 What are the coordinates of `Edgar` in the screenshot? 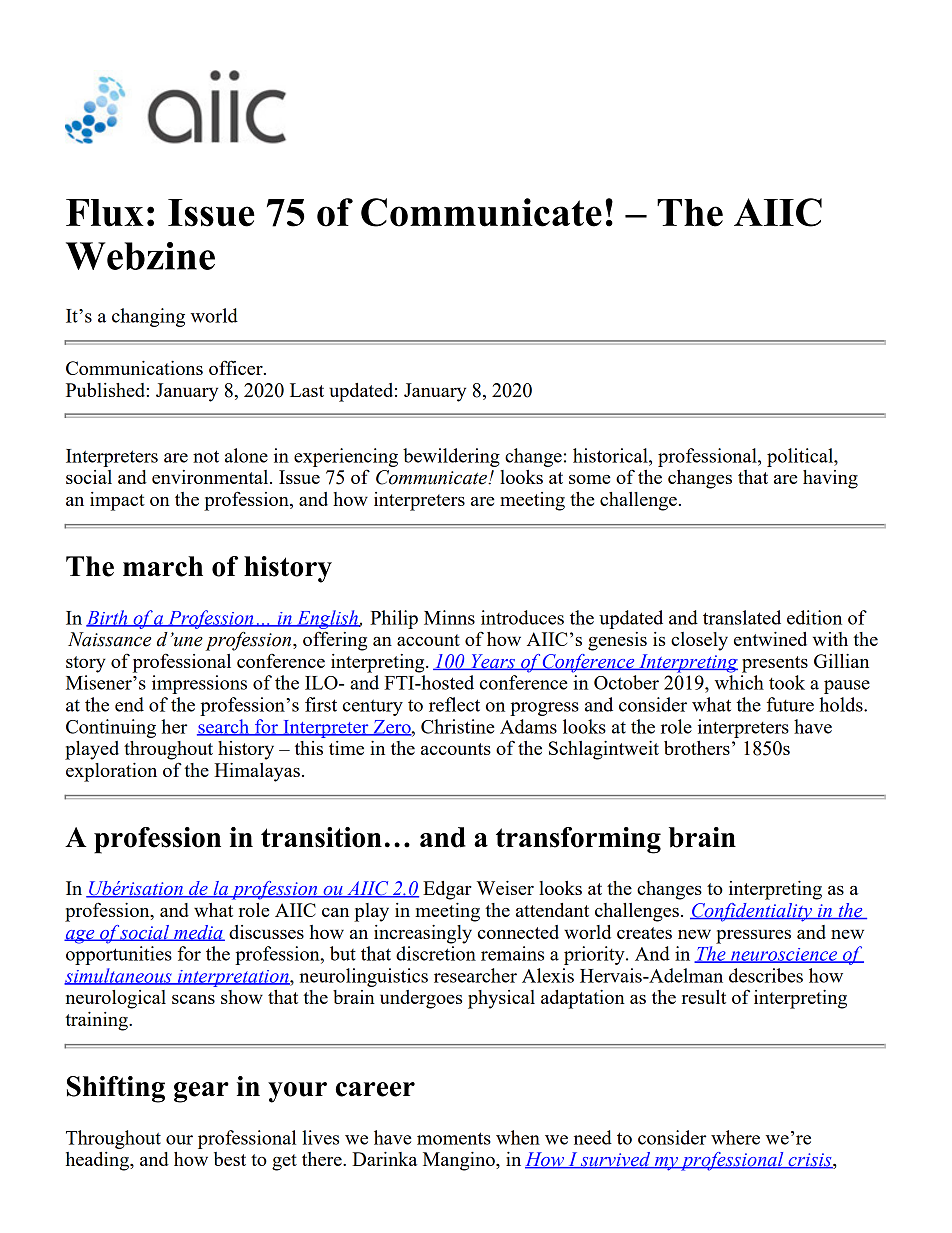 It's located at (447, 890).
